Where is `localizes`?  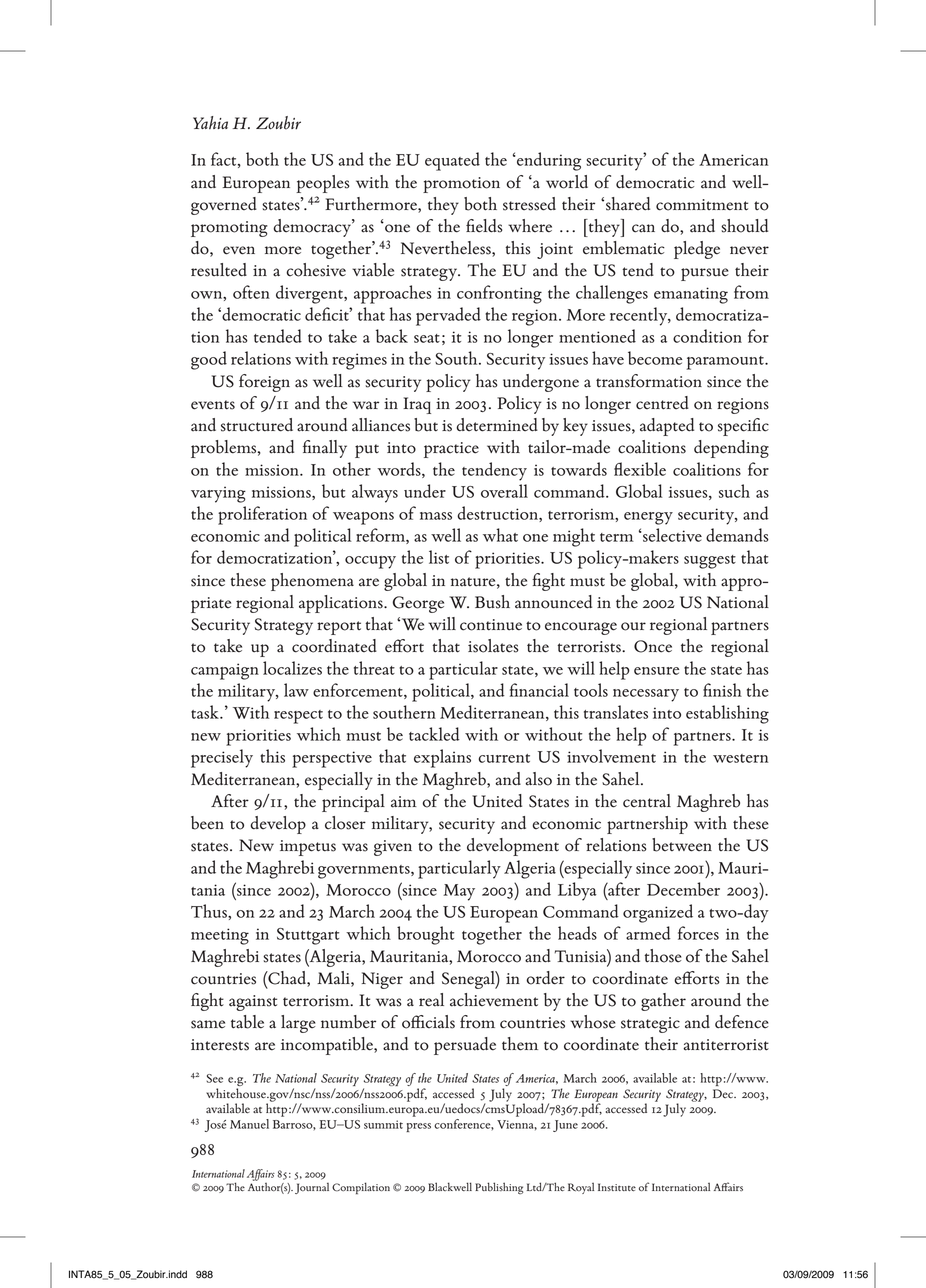
localizes is located at coordinates (292, 668).
